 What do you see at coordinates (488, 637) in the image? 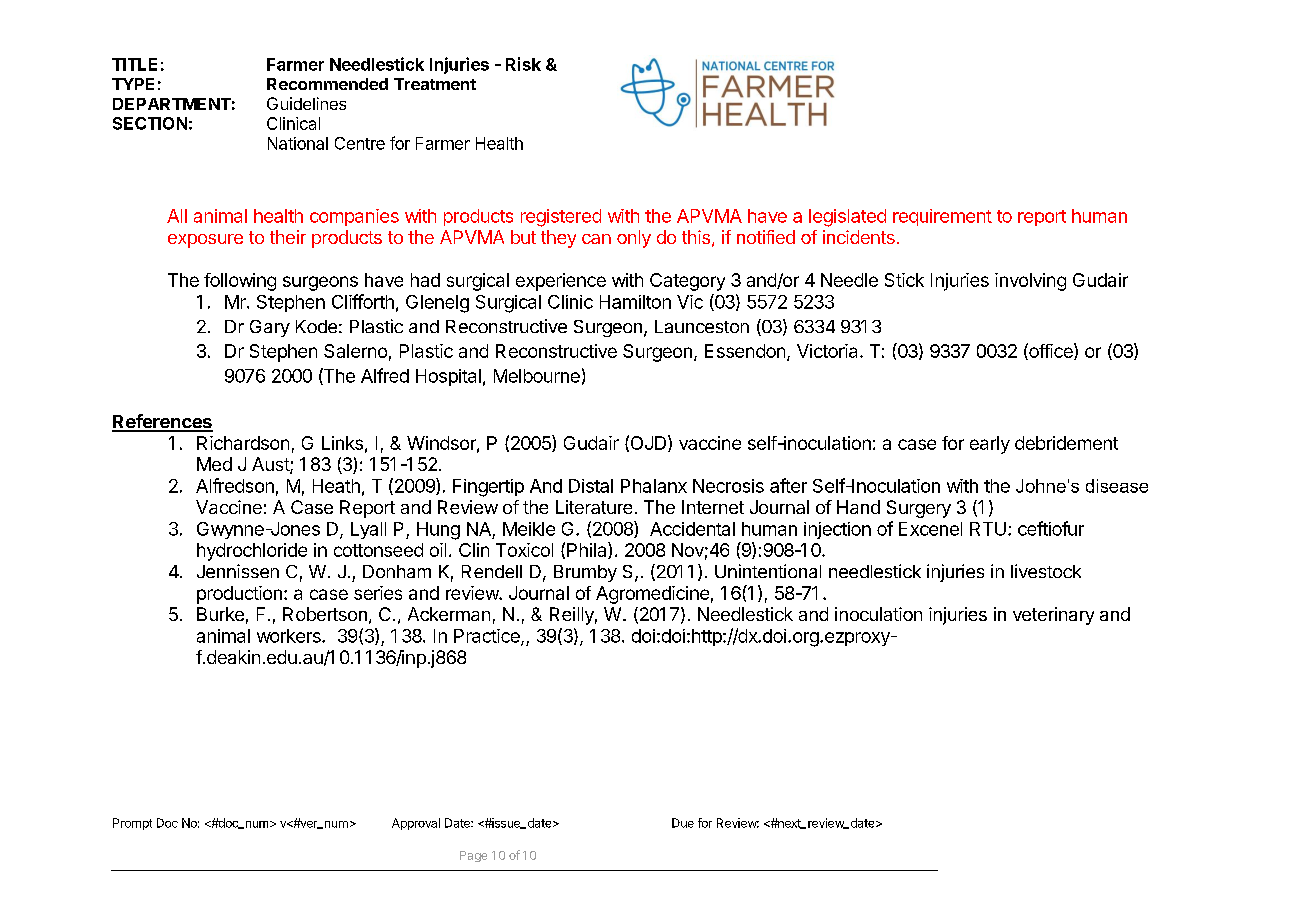
I see `Practice` at bounding box center [488, 637].
